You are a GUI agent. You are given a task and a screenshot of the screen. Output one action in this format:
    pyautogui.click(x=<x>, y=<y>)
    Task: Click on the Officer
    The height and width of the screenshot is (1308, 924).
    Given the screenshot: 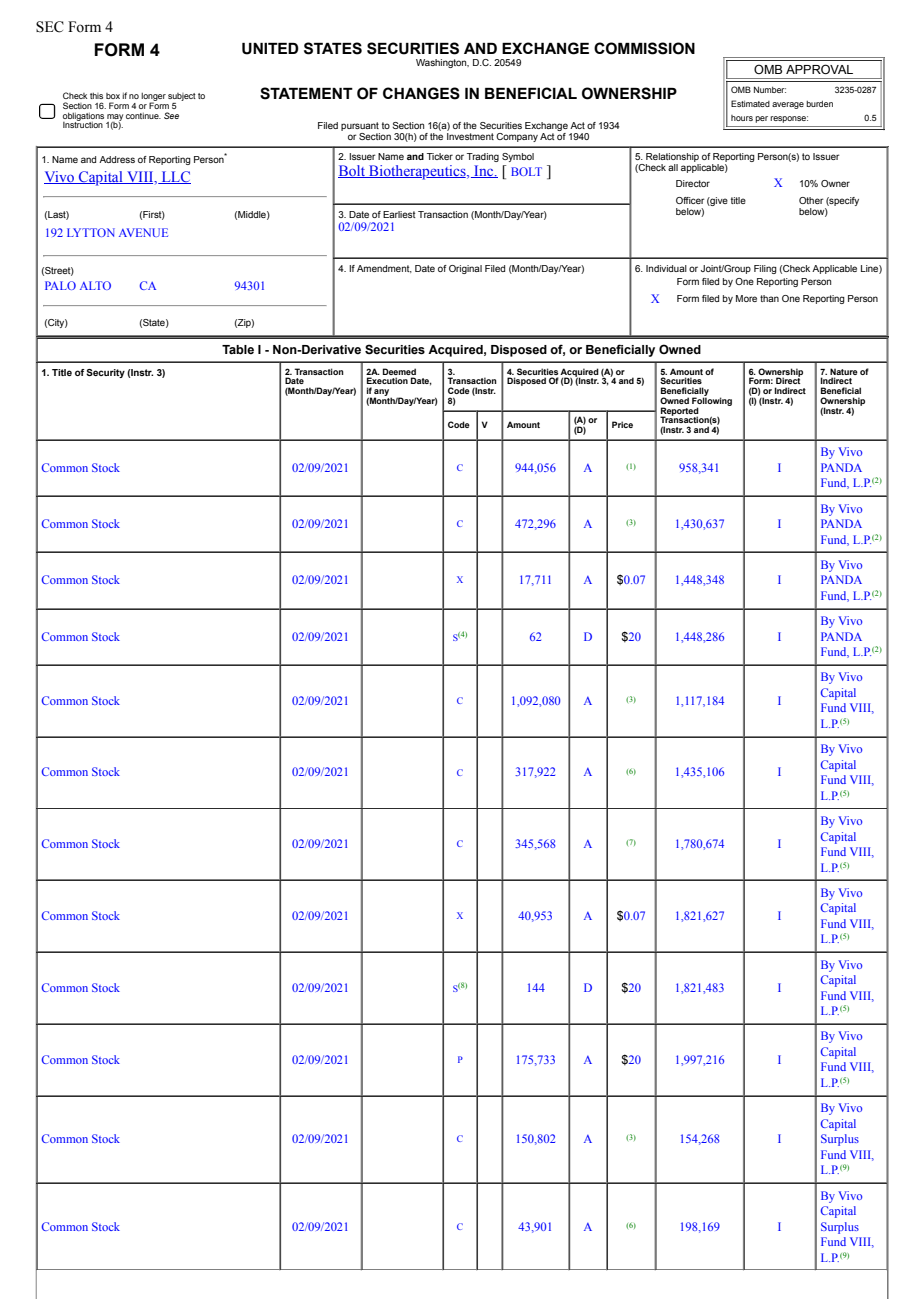 What is the action you would take?
    pyautogui.click(x=690, y=200)
